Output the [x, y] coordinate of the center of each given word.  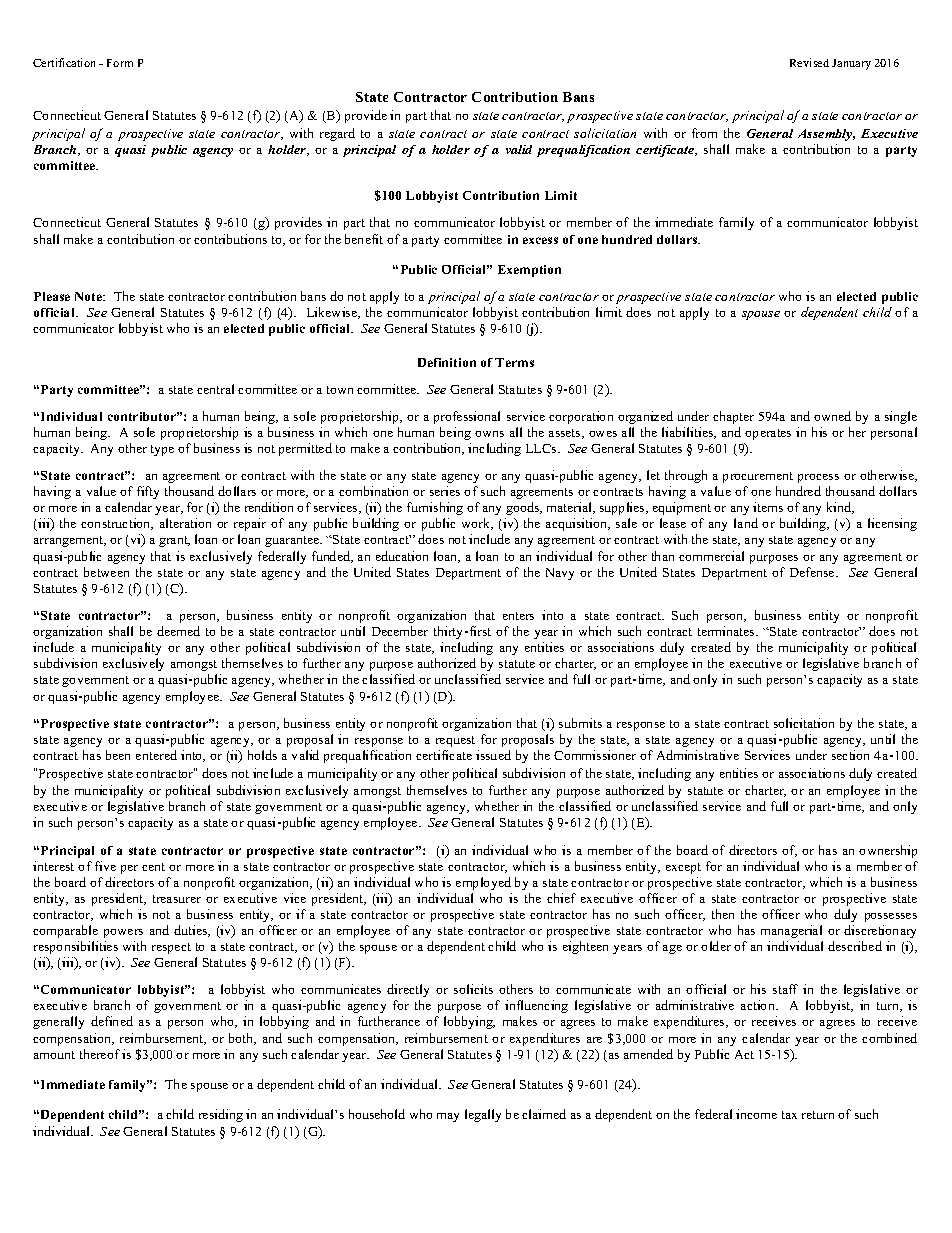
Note [90, 296]
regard [337, 134]
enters [518, 616]
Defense [813, 572]
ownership [888, 851]
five [105, 866]
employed [483, 883]
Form [120, 63]
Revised [809, 62]
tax [789, 1115]
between [106, 572]
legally [483, 1115]
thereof [100, 1054]
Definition [447, 362]
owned [832, 416]
